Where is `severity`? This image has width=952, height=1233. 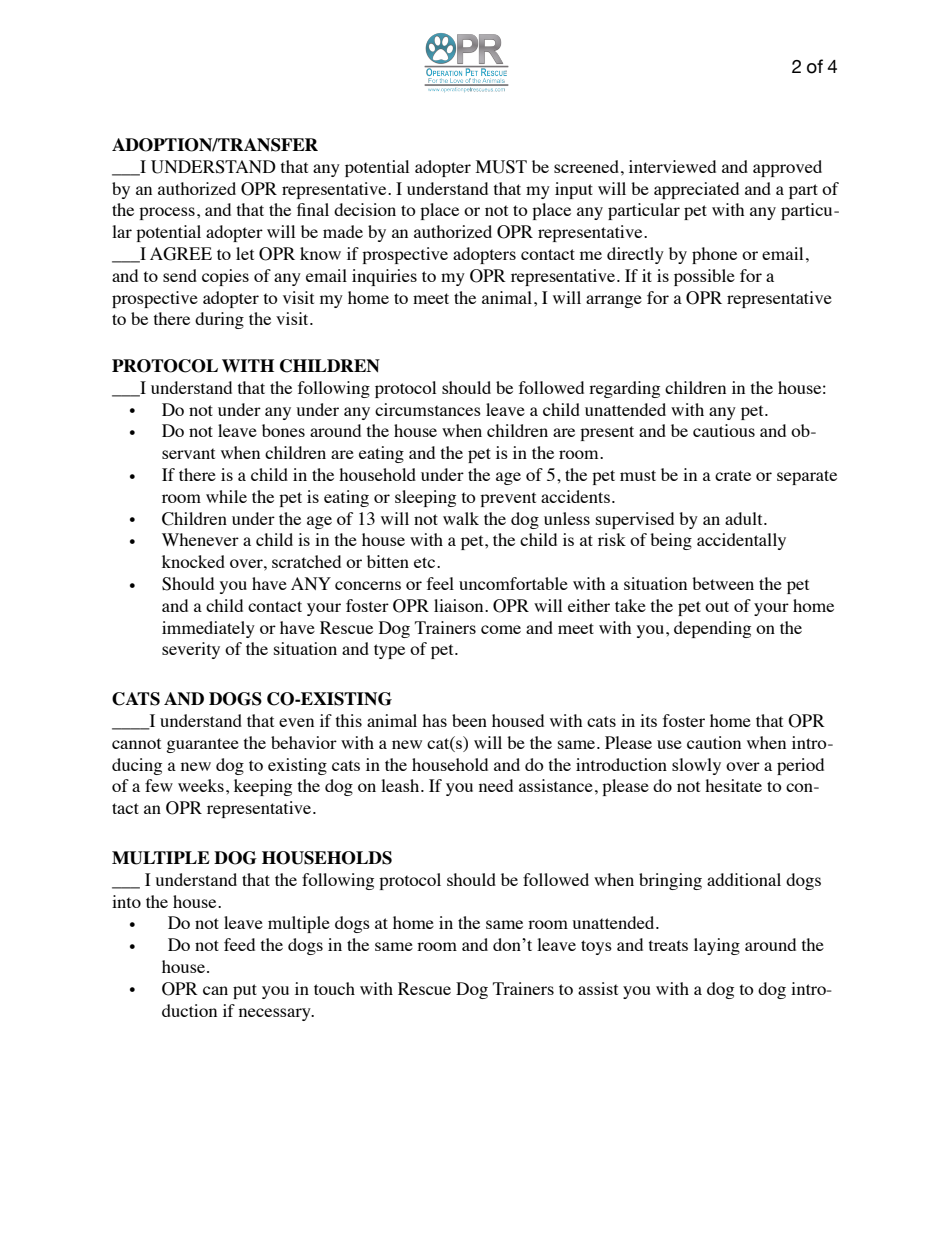 severity is located at coordinates (191, 650).
